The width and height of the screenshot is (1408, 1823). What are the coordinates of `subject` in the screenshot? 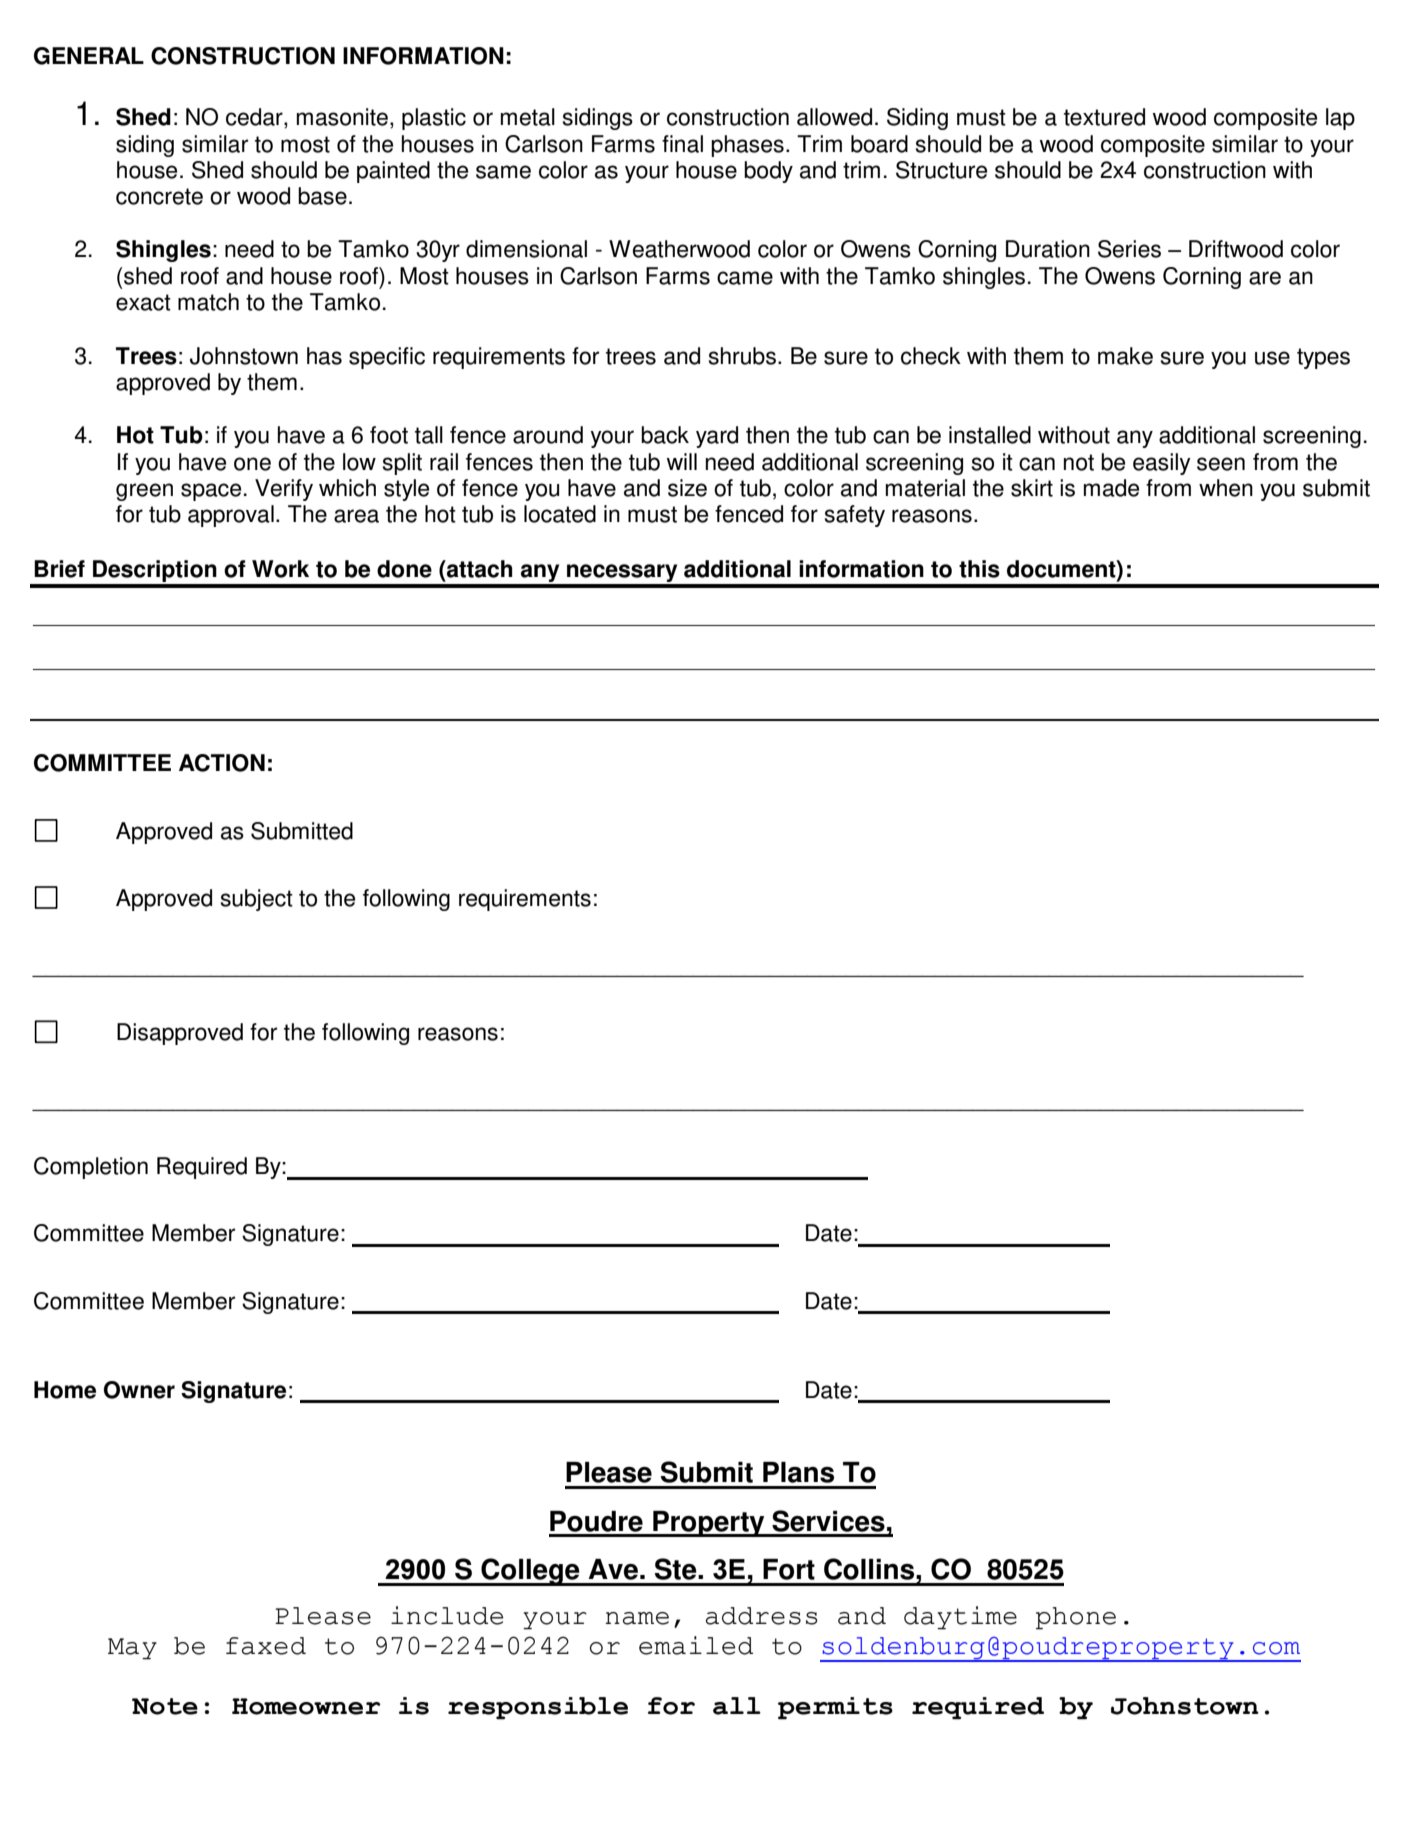 It's located at (256, 900).
